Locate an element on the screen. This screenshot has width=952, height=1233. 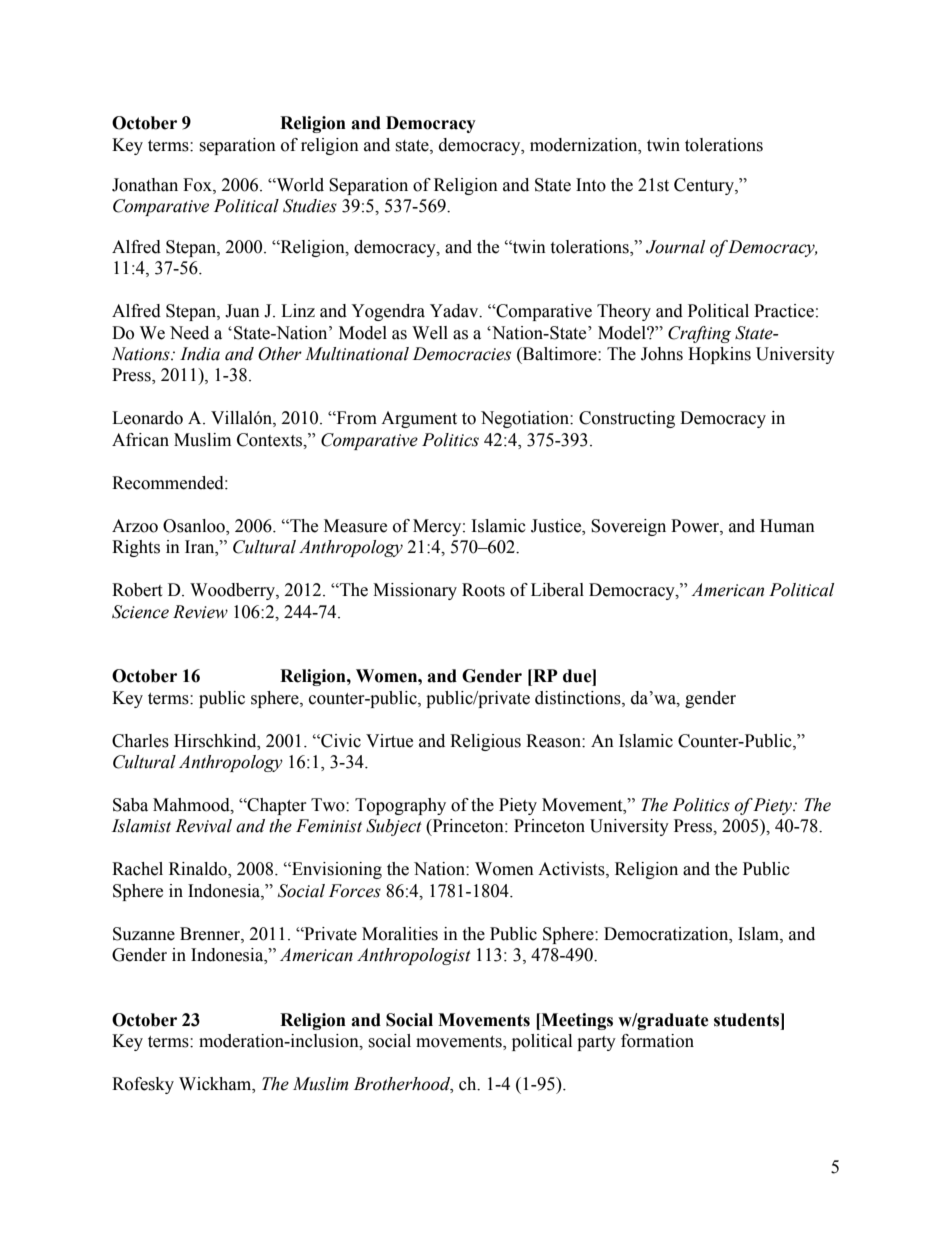
Anthropologist is located at coordinates (414, 956).
